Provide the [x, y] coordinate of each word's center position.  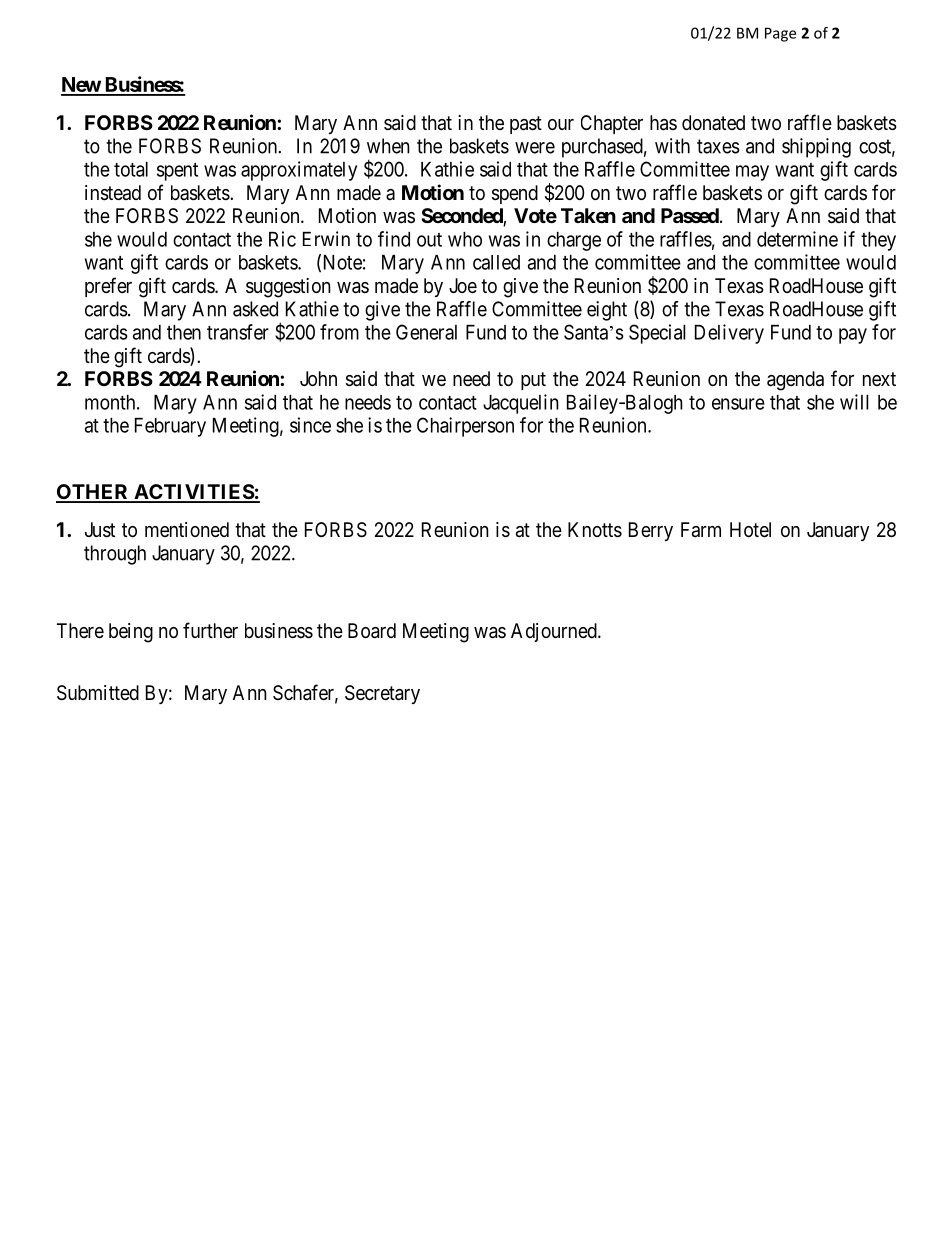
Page [780, 34]
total [131, 169]
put [533, 381]
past [526, 125]
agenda [795, 381]
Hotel [750, 530]
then [184, 332]
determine [797, 239]
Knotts [595, 530]
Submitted [98, 693]
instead [113, 193]
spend [515, 194]
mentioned [187, 530]
